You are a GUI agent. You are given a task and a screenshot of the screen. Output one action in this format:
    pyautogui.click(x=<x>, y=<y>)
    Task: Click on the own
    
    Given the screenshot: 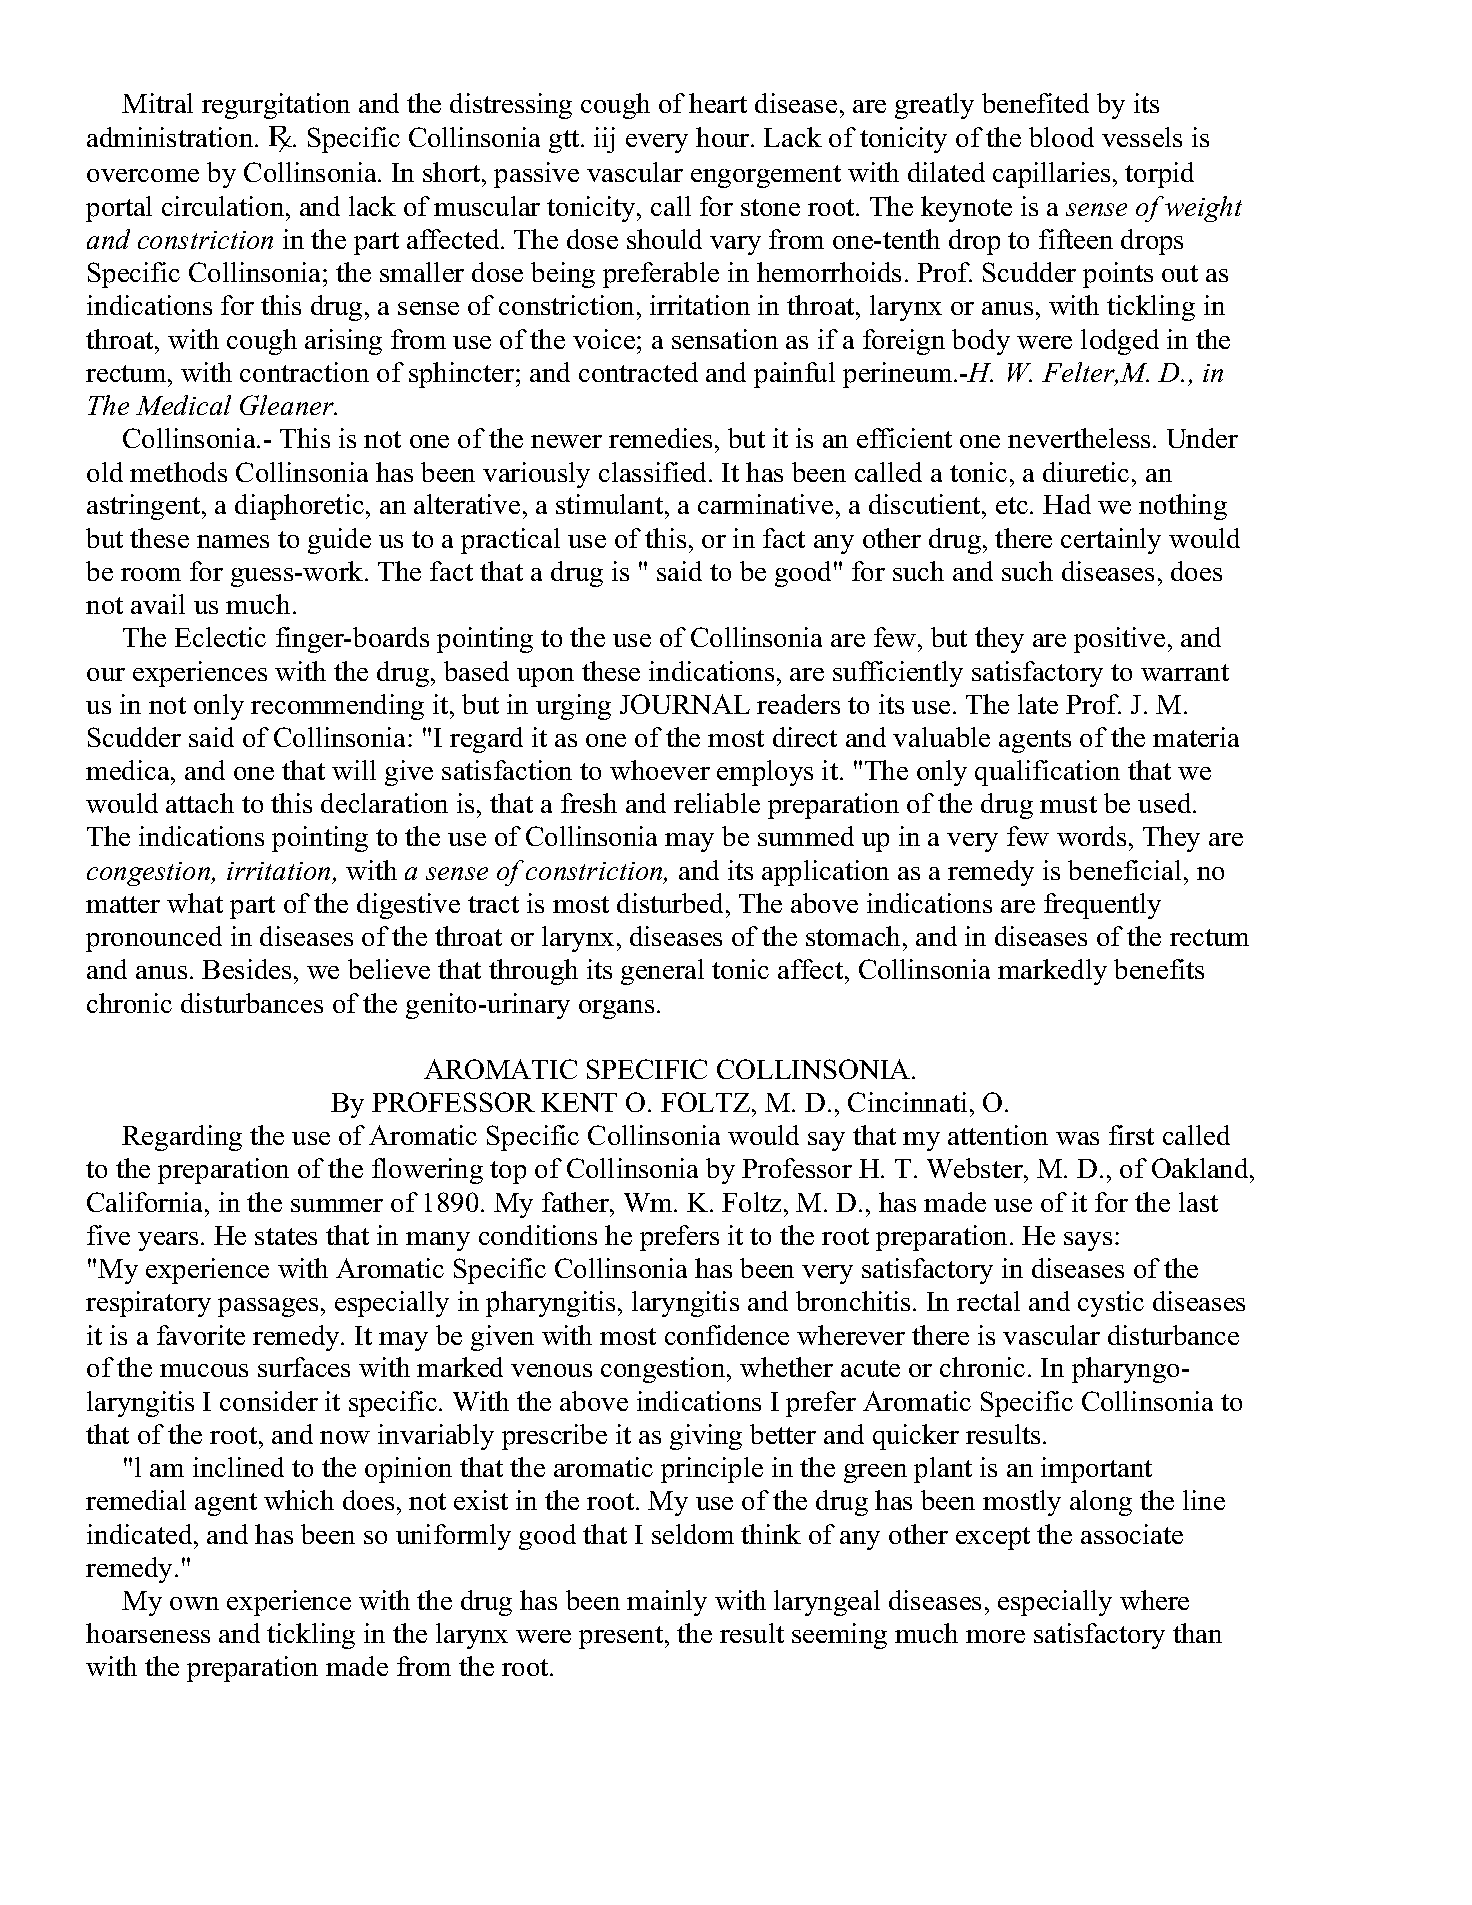 What is the action you would take?
    pyautogui.click(x=194, y=1603)
